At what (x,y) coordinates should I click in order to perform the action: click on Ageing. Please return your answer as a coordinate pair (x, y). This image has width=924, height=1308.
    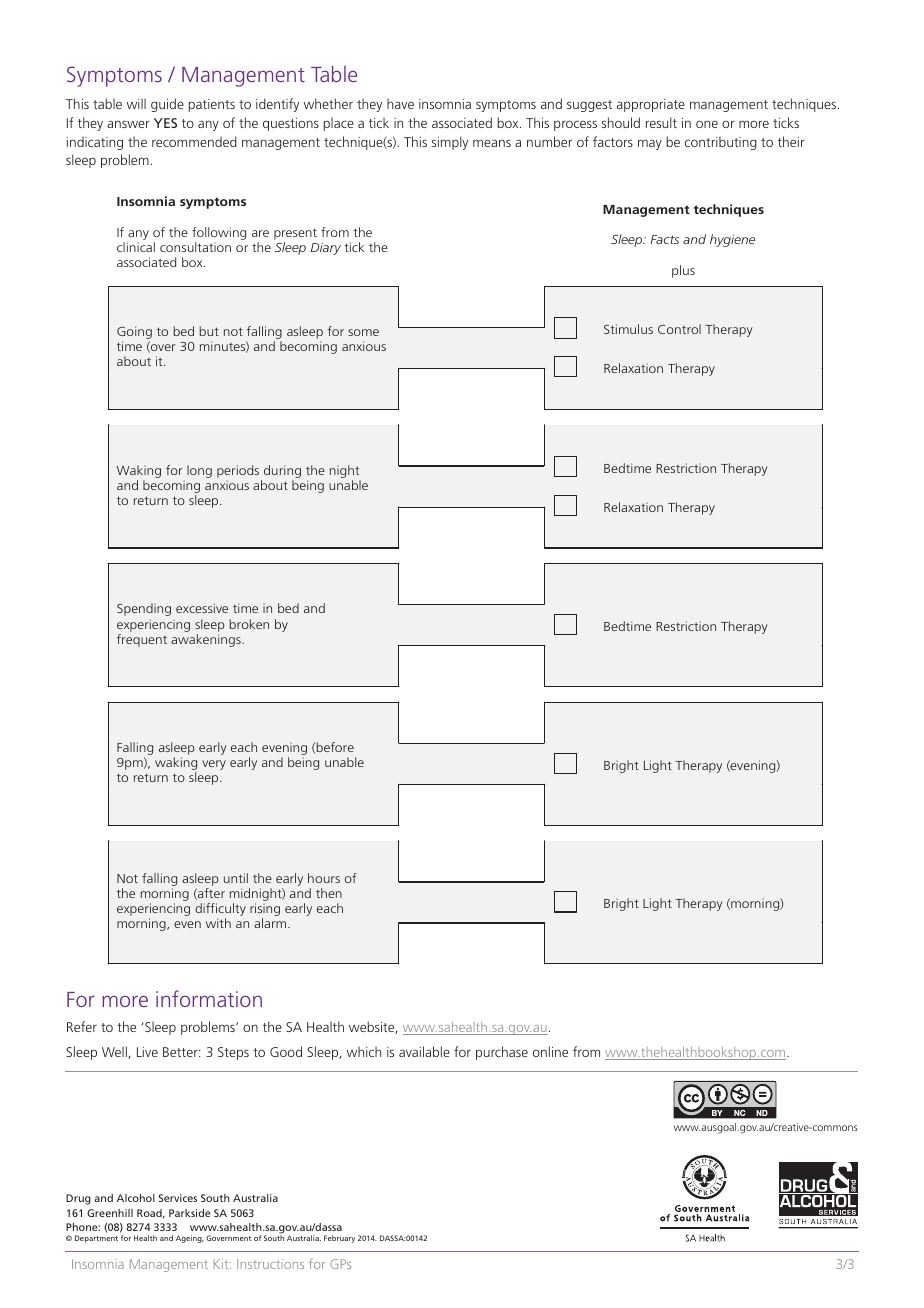
    Looking at the image, I should click on (190, 1239).
